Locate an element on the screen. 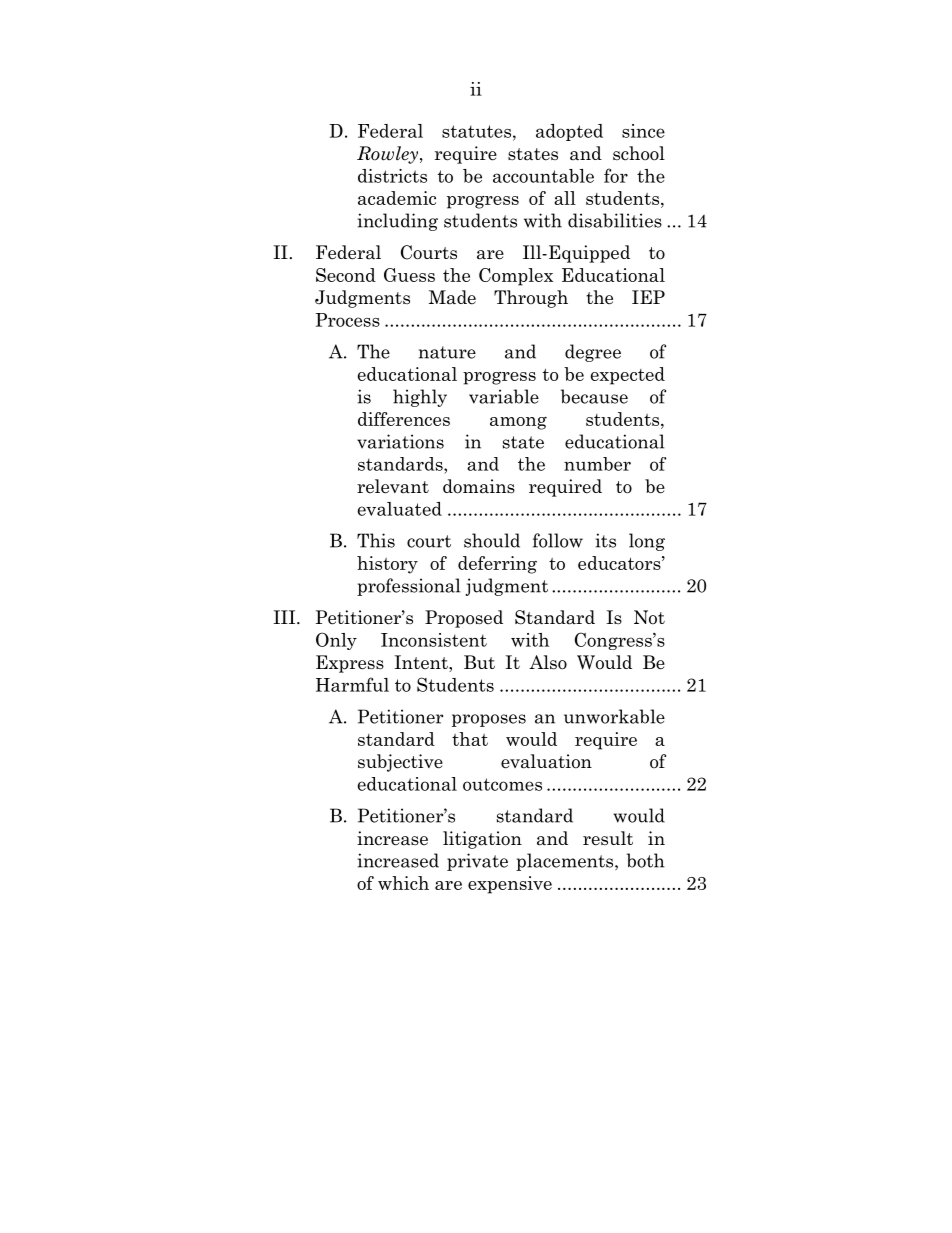  variable is located at coordinates (504, 396).
